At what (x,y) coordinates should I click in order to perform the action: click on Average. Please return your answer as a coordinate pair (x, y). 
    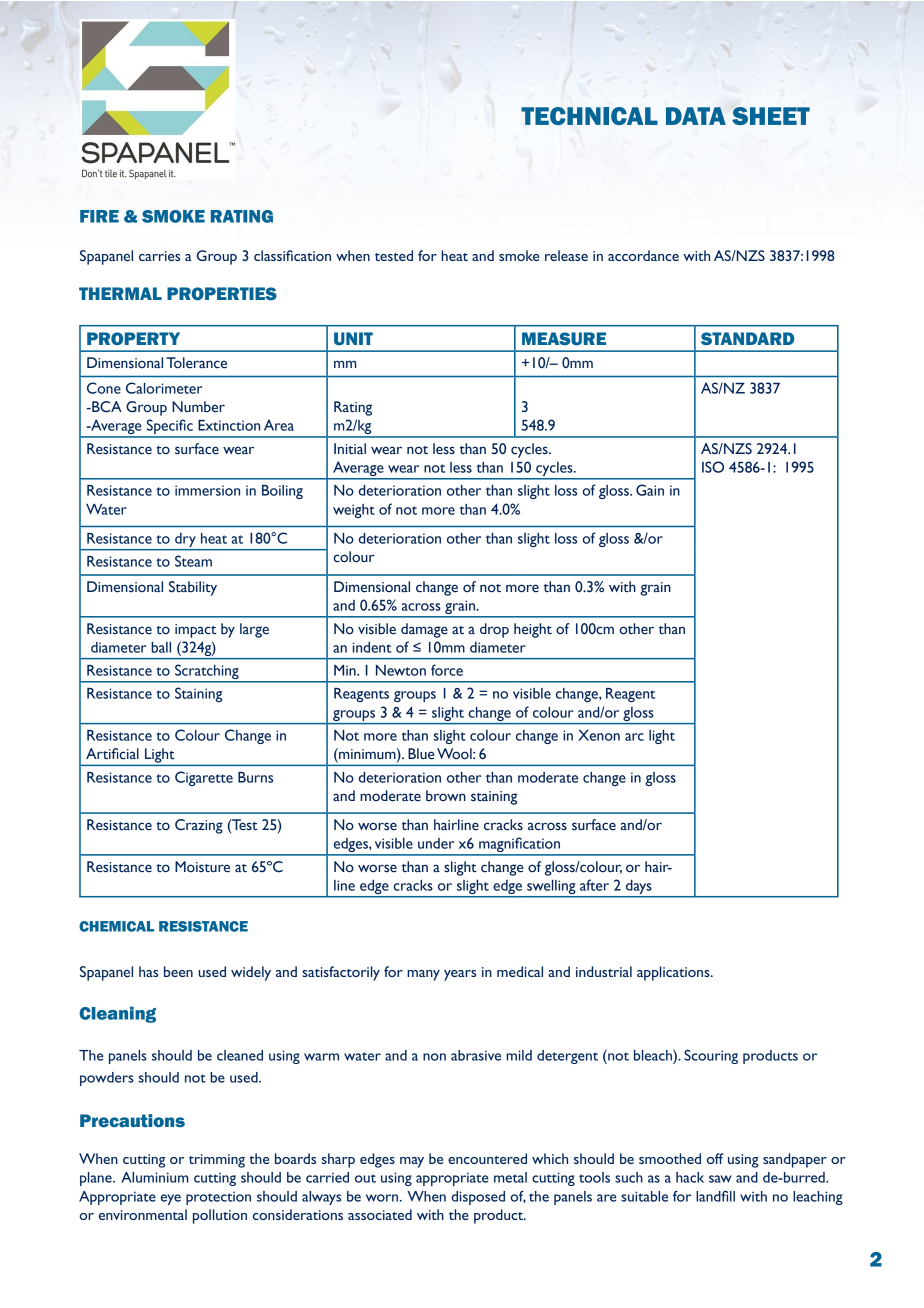
    Looking at the image, I should click on (358, 470).
